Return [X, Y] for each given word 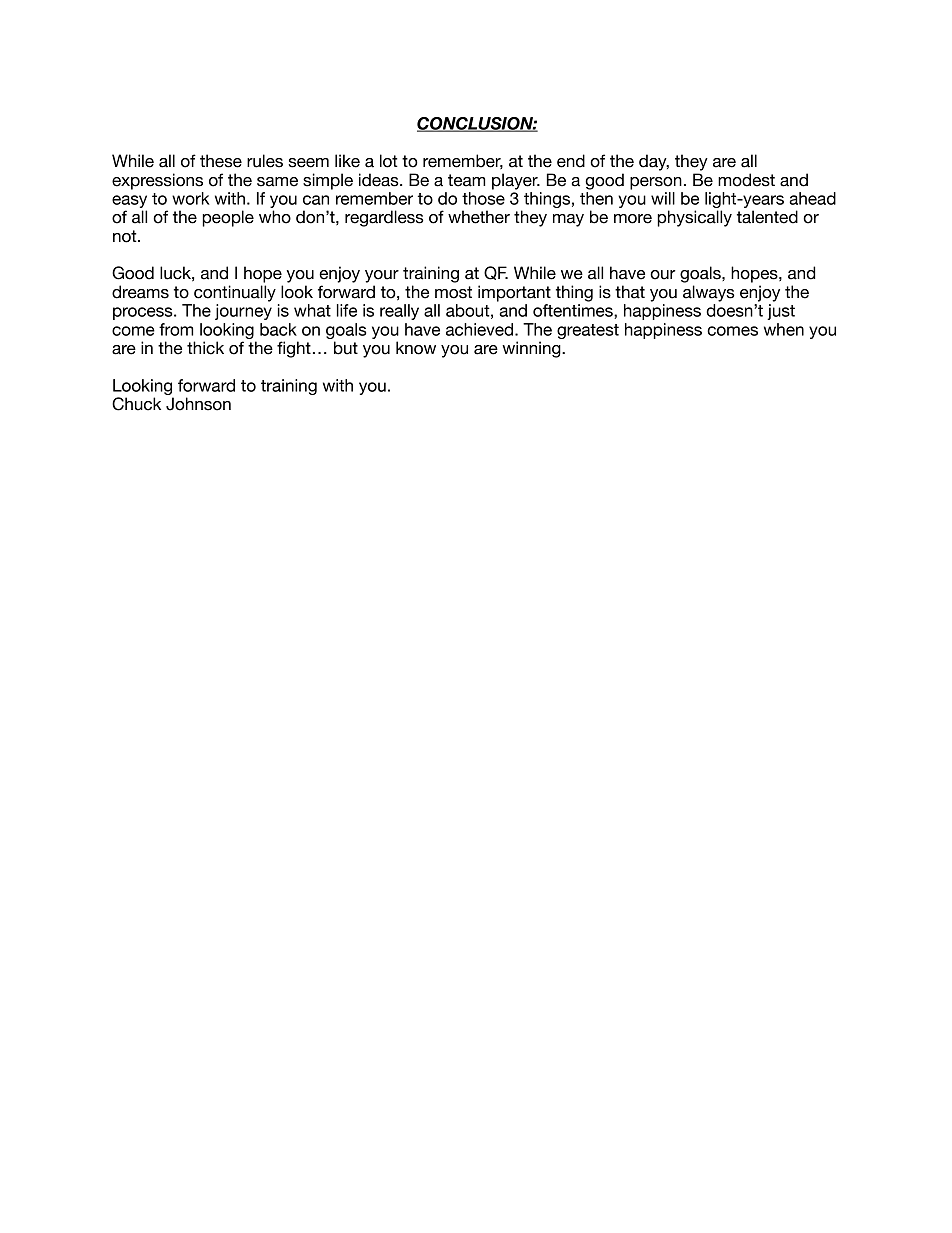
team [466, 180]
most [453, 292]
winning [532, 349]
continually [235, 293]
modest [746, 180]
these [221, 161]
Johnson [198, 404]
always [709, 293]
